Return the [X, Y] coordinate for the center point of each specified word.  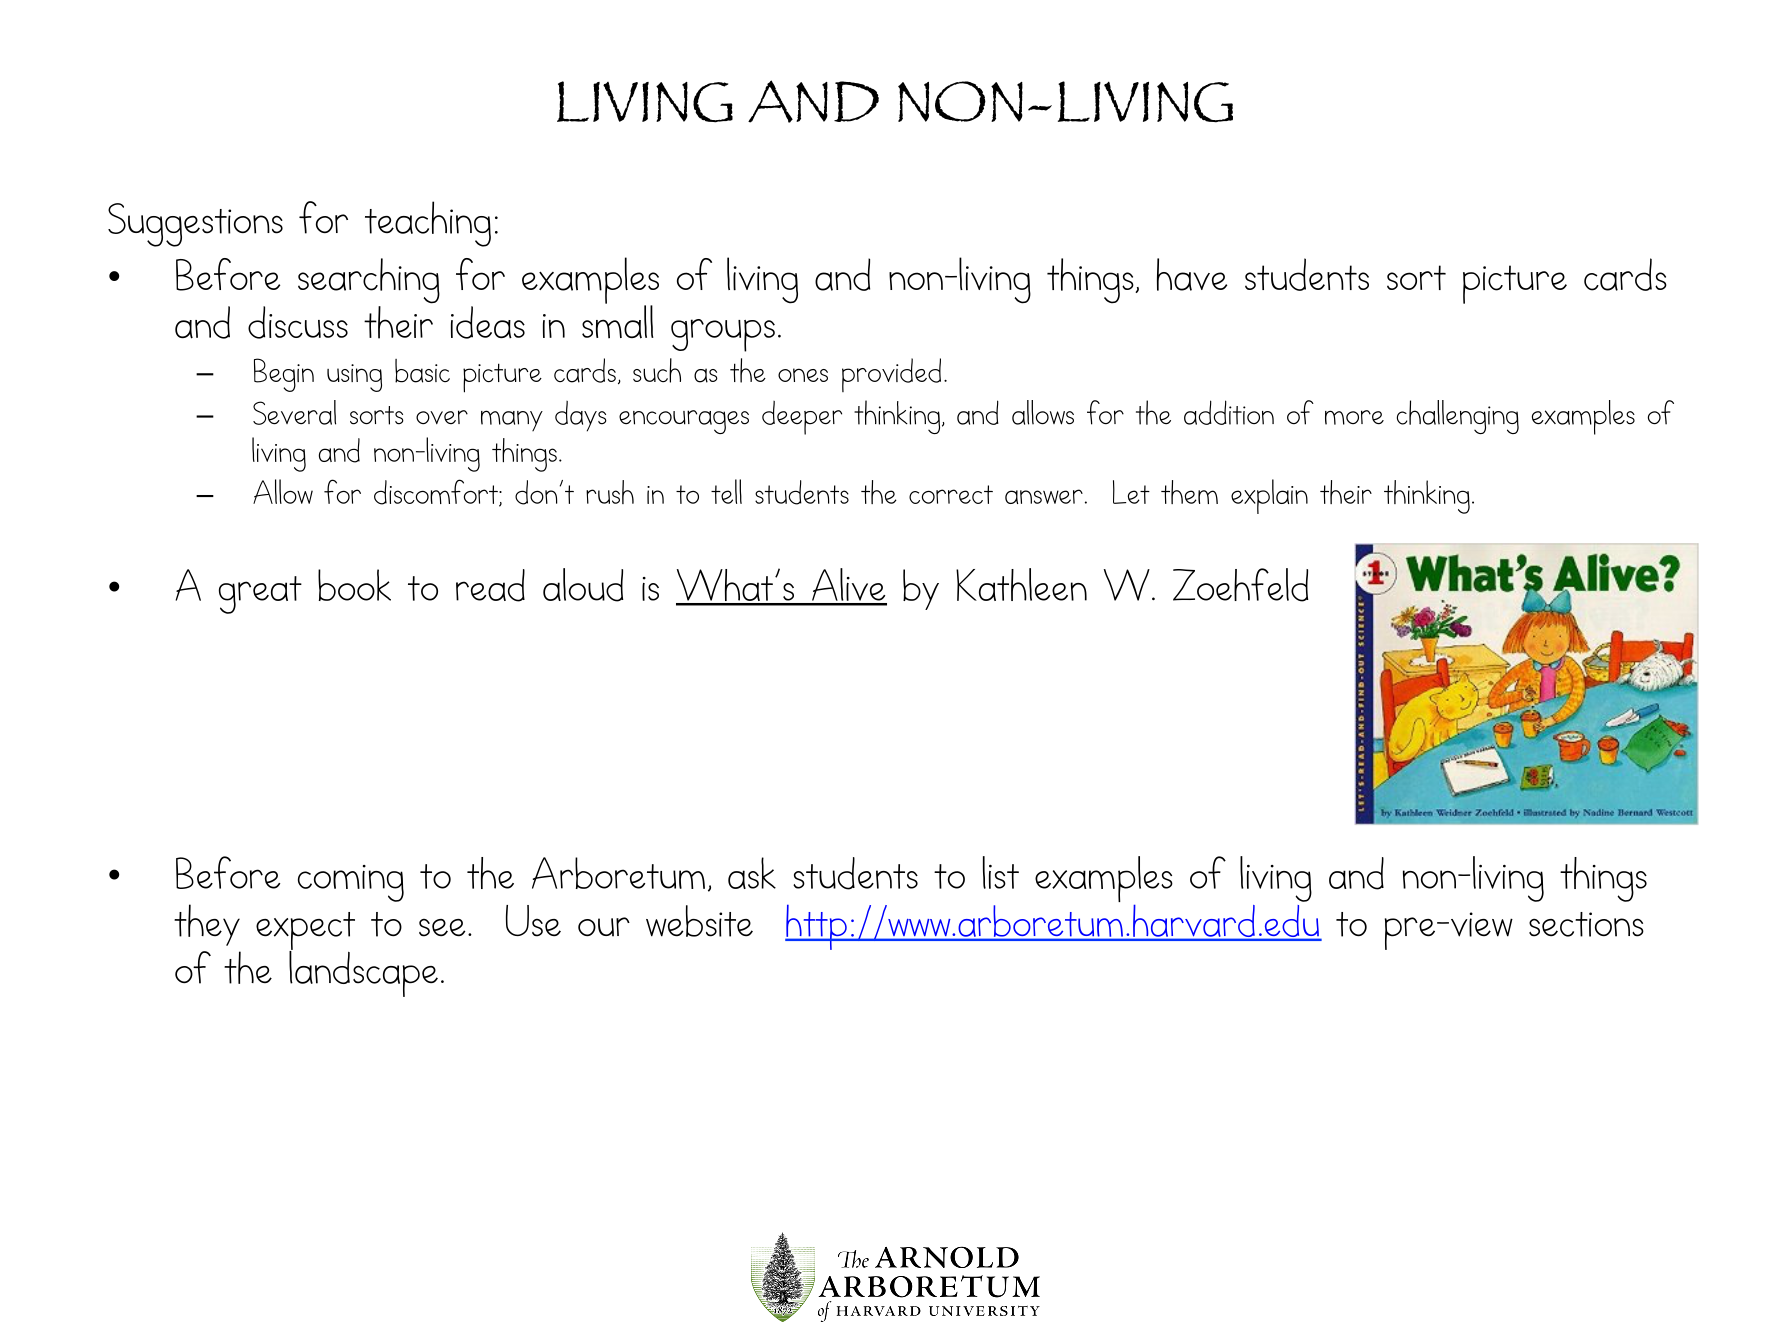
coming [351, 883]
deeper [802, 418]
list [1001, 872]
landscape [363, 973]
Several [294, 412]
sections [1586, 924]
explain [1269, 496]
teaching [428, 224]
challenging [1458, 417]
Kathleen [1021, 584]
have [1192, 274]
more [1354, 417]
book [354, 585]
